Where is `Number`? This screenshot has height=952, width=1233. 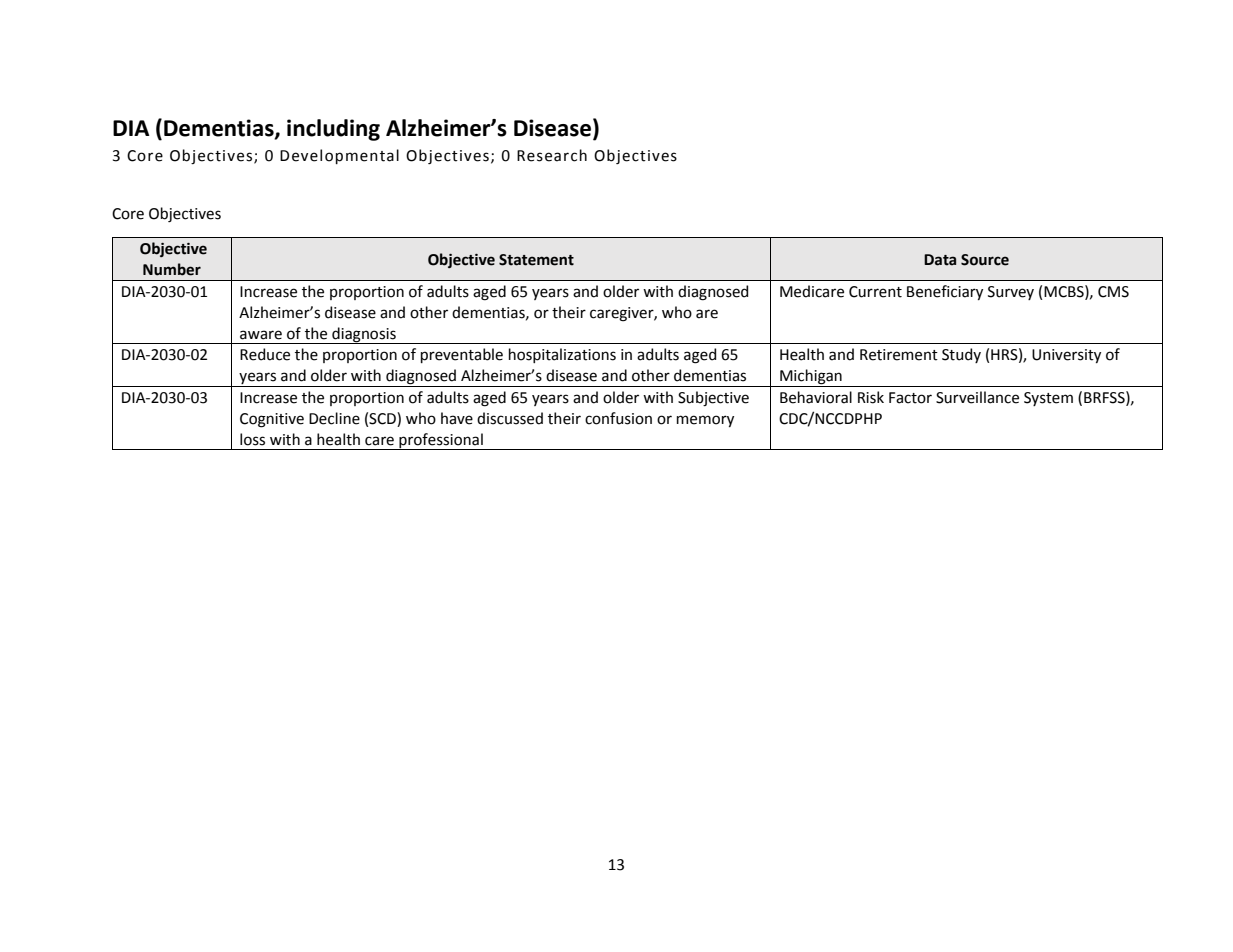 Number is located at coordinates (172, 269).
